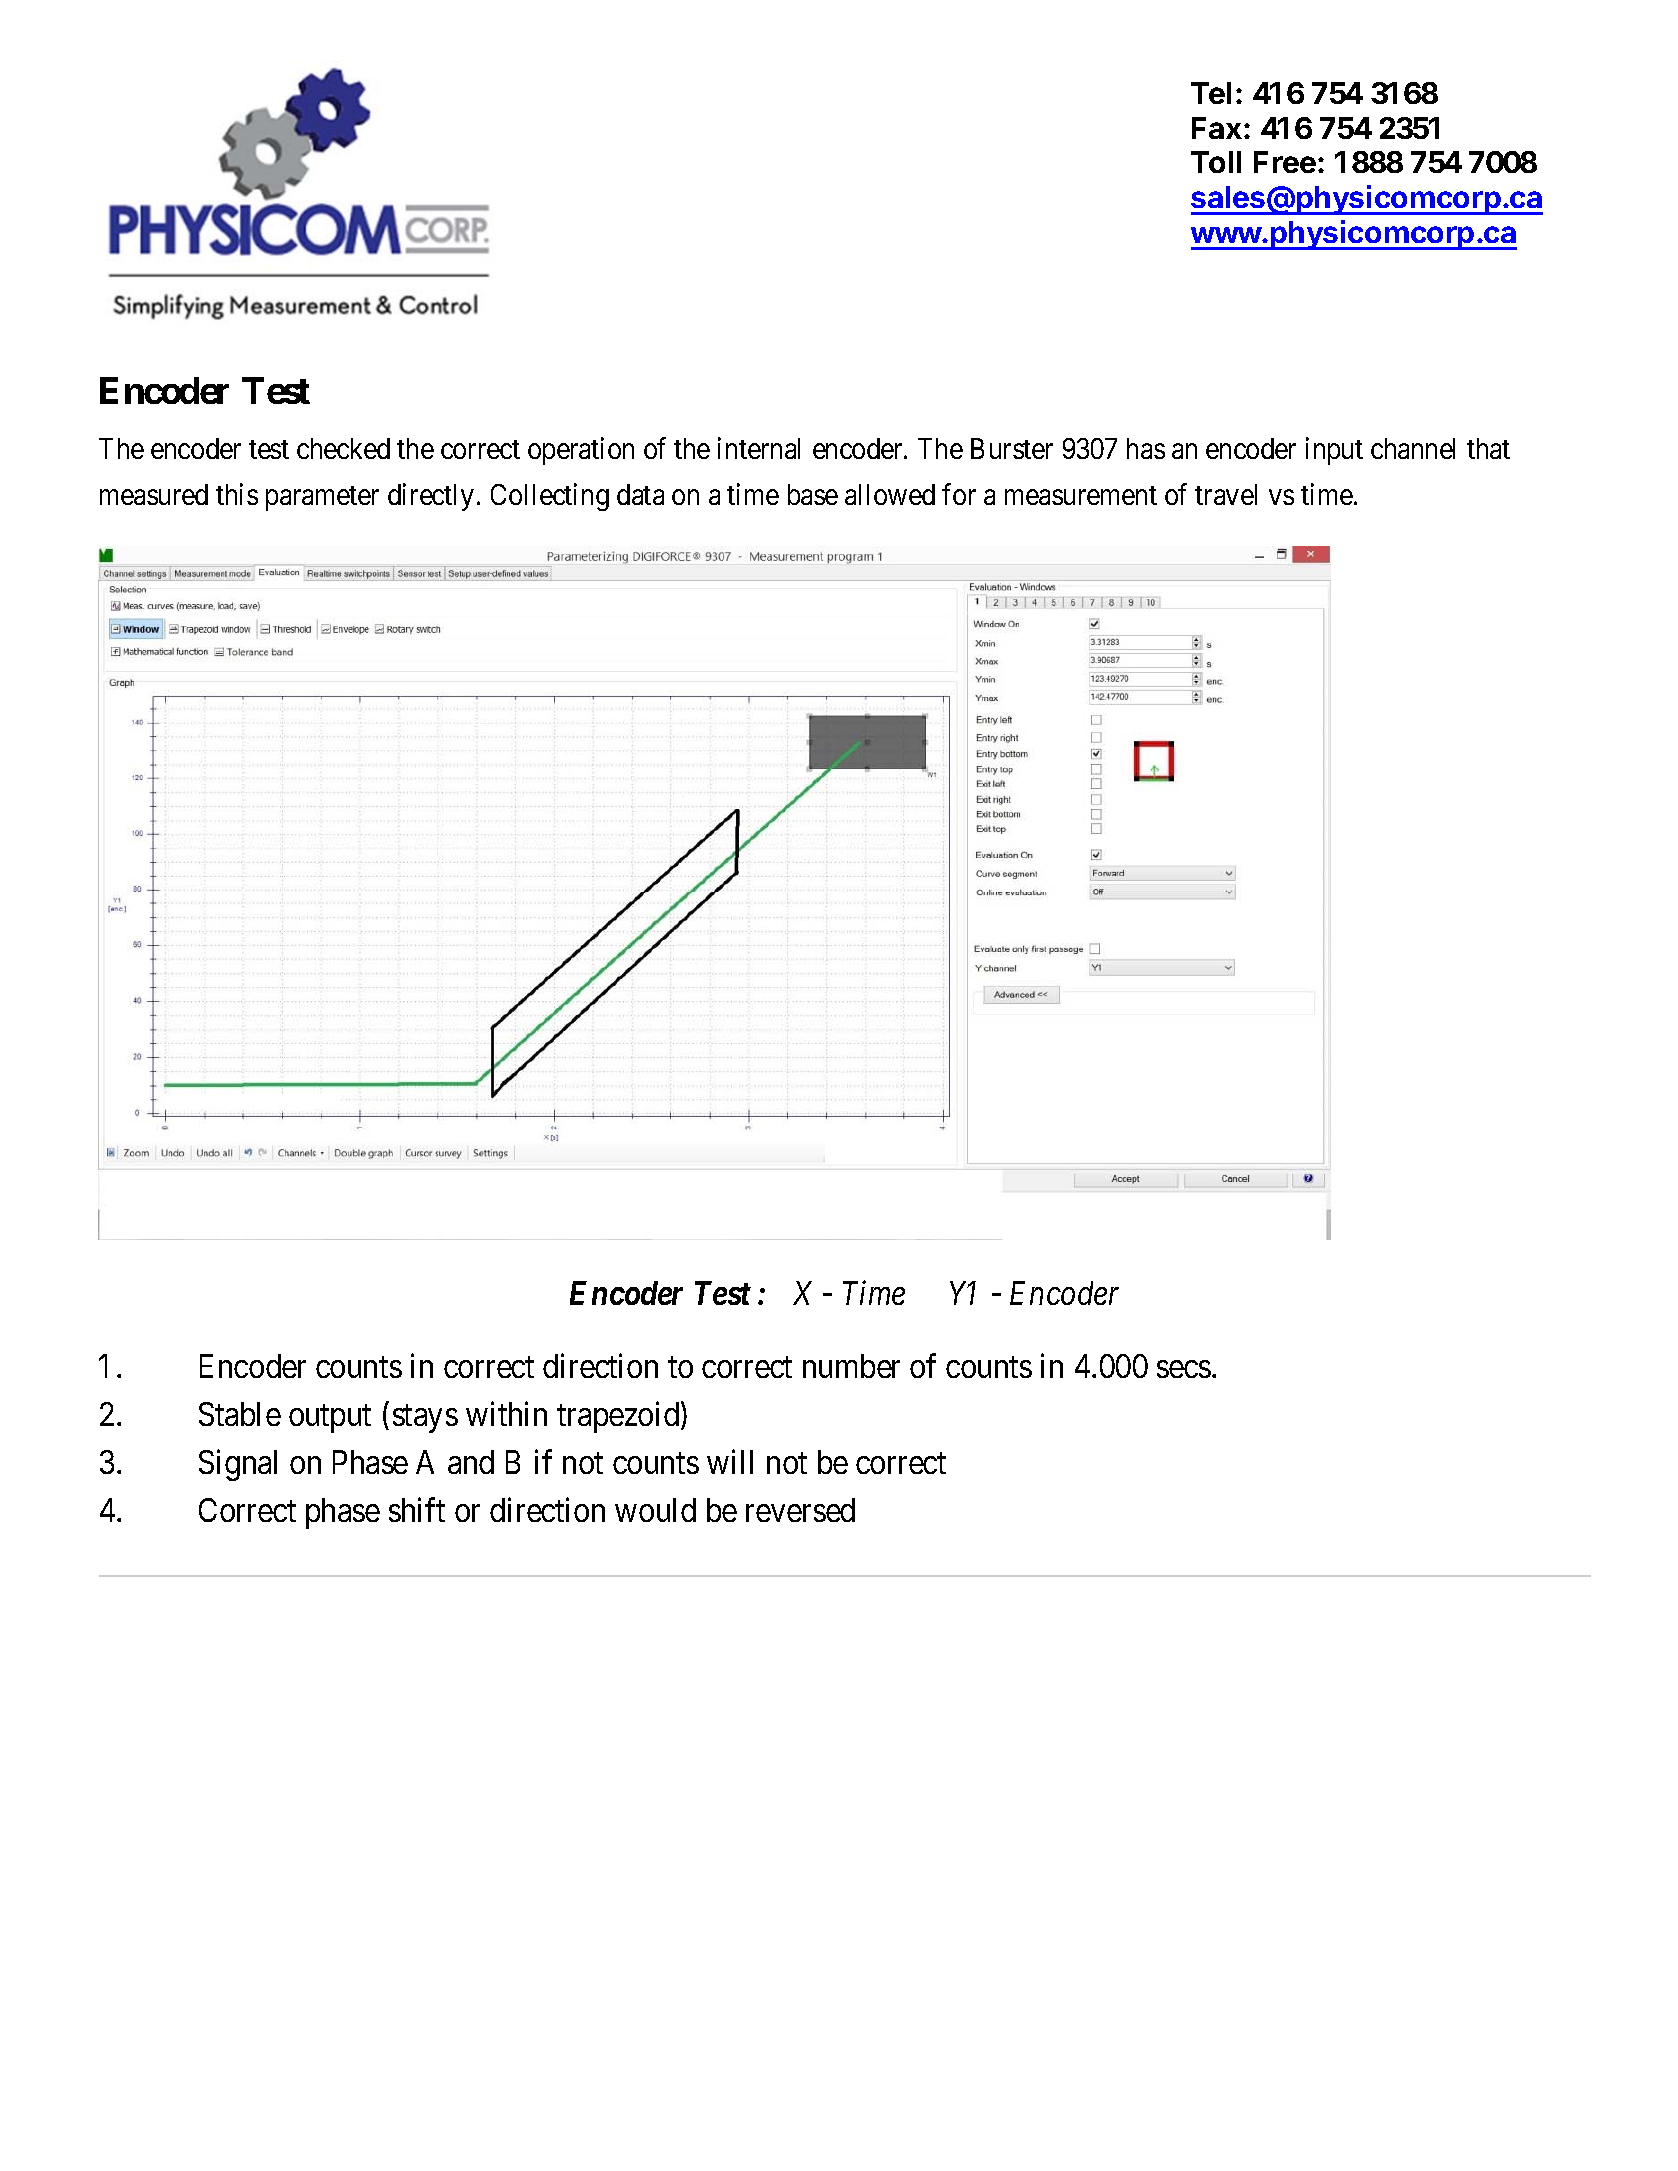 The height and width of the document is (2171, 1678). What do you see at coordinates (1217, 128) in the document?
I see `Fax` at bounding box center [1217, 128].
